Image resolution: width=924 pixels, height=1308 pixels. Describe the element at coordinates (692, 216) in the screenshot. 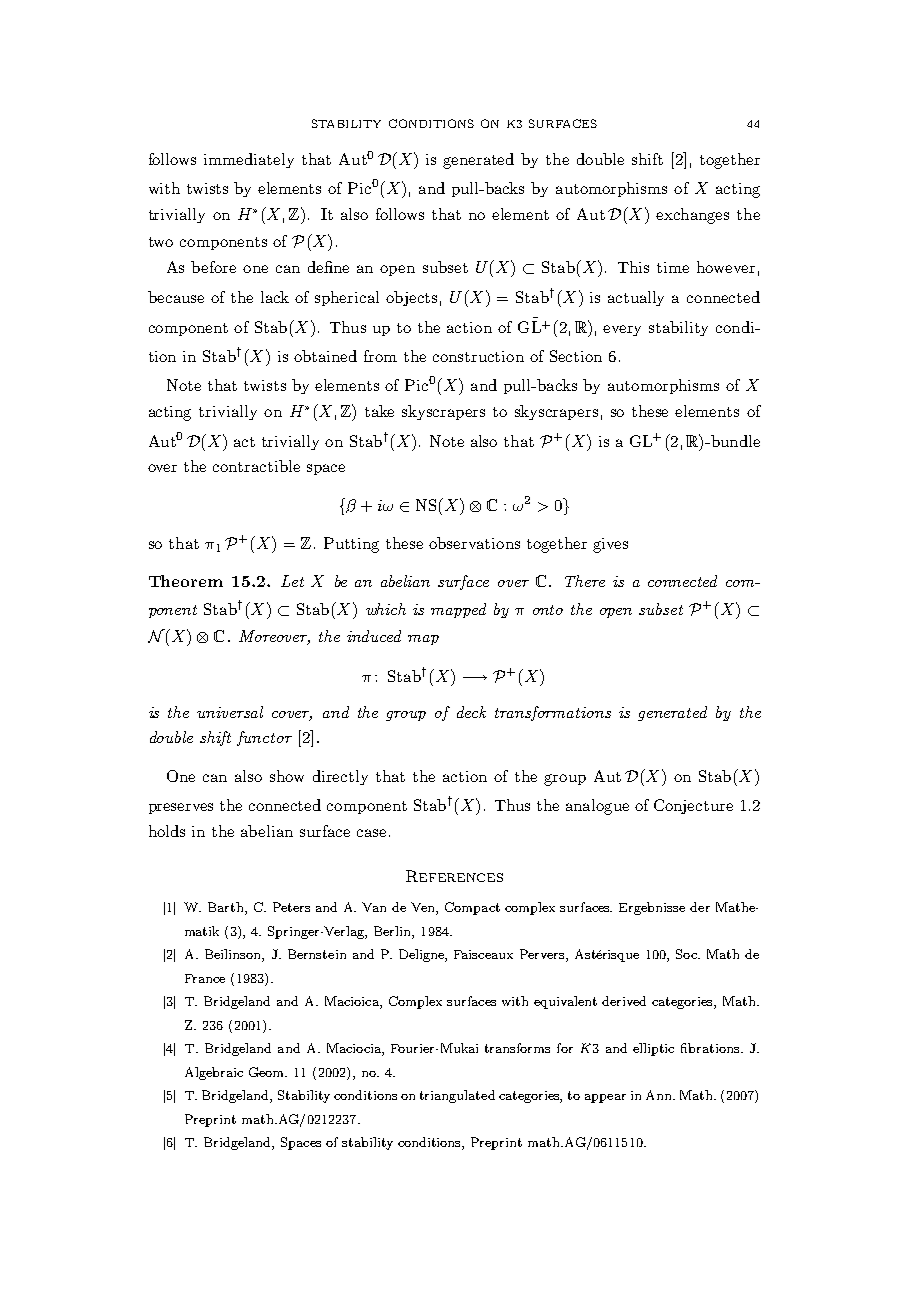

I see `exchanges` at that location.
